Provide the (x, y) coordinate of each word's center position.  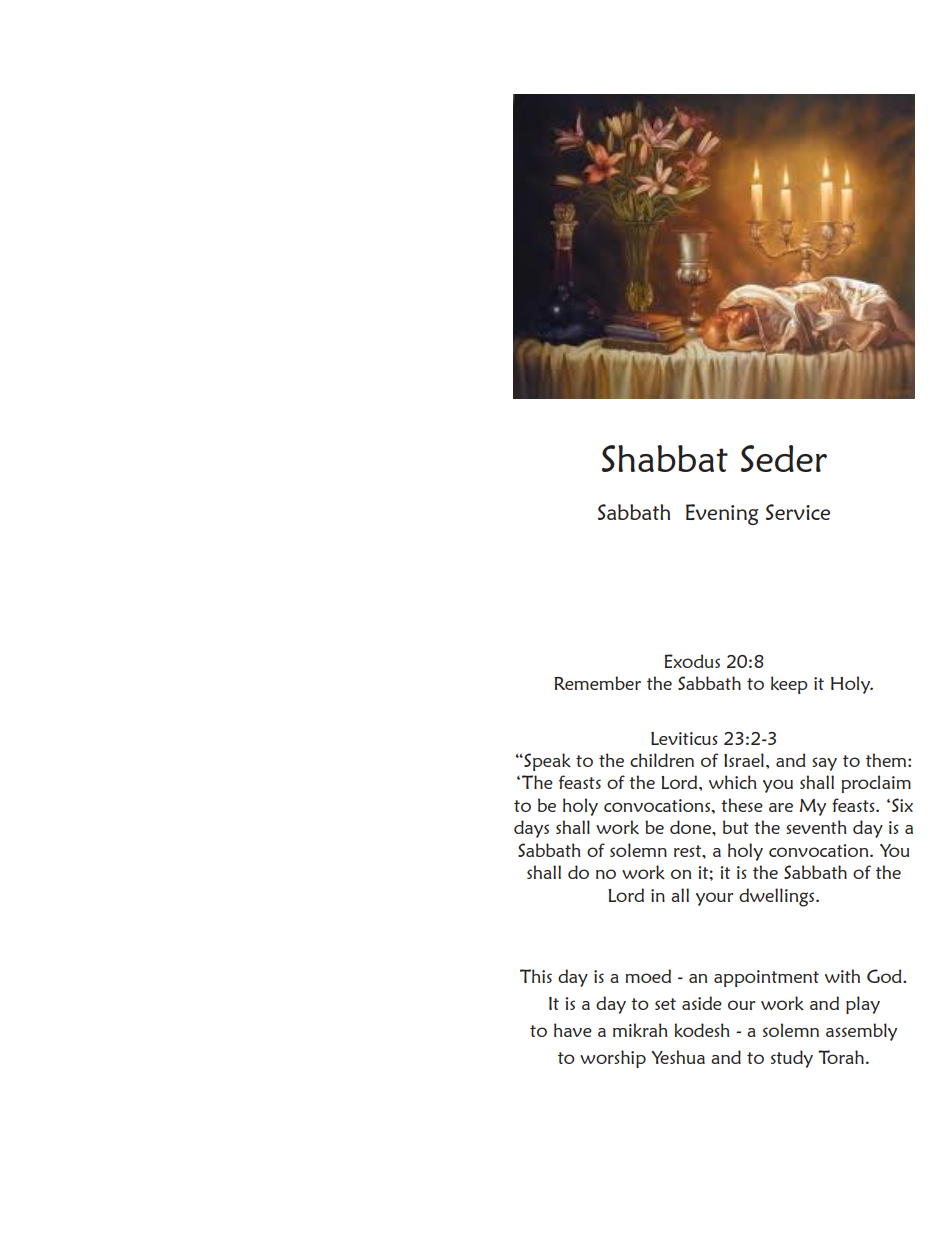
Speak (546, 762)
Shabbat (665, 458)
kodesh (702, 1030)
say (824, 764)
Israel (744, 760)
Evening (722, 514)
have (573, 1030)
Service (798, 512)
